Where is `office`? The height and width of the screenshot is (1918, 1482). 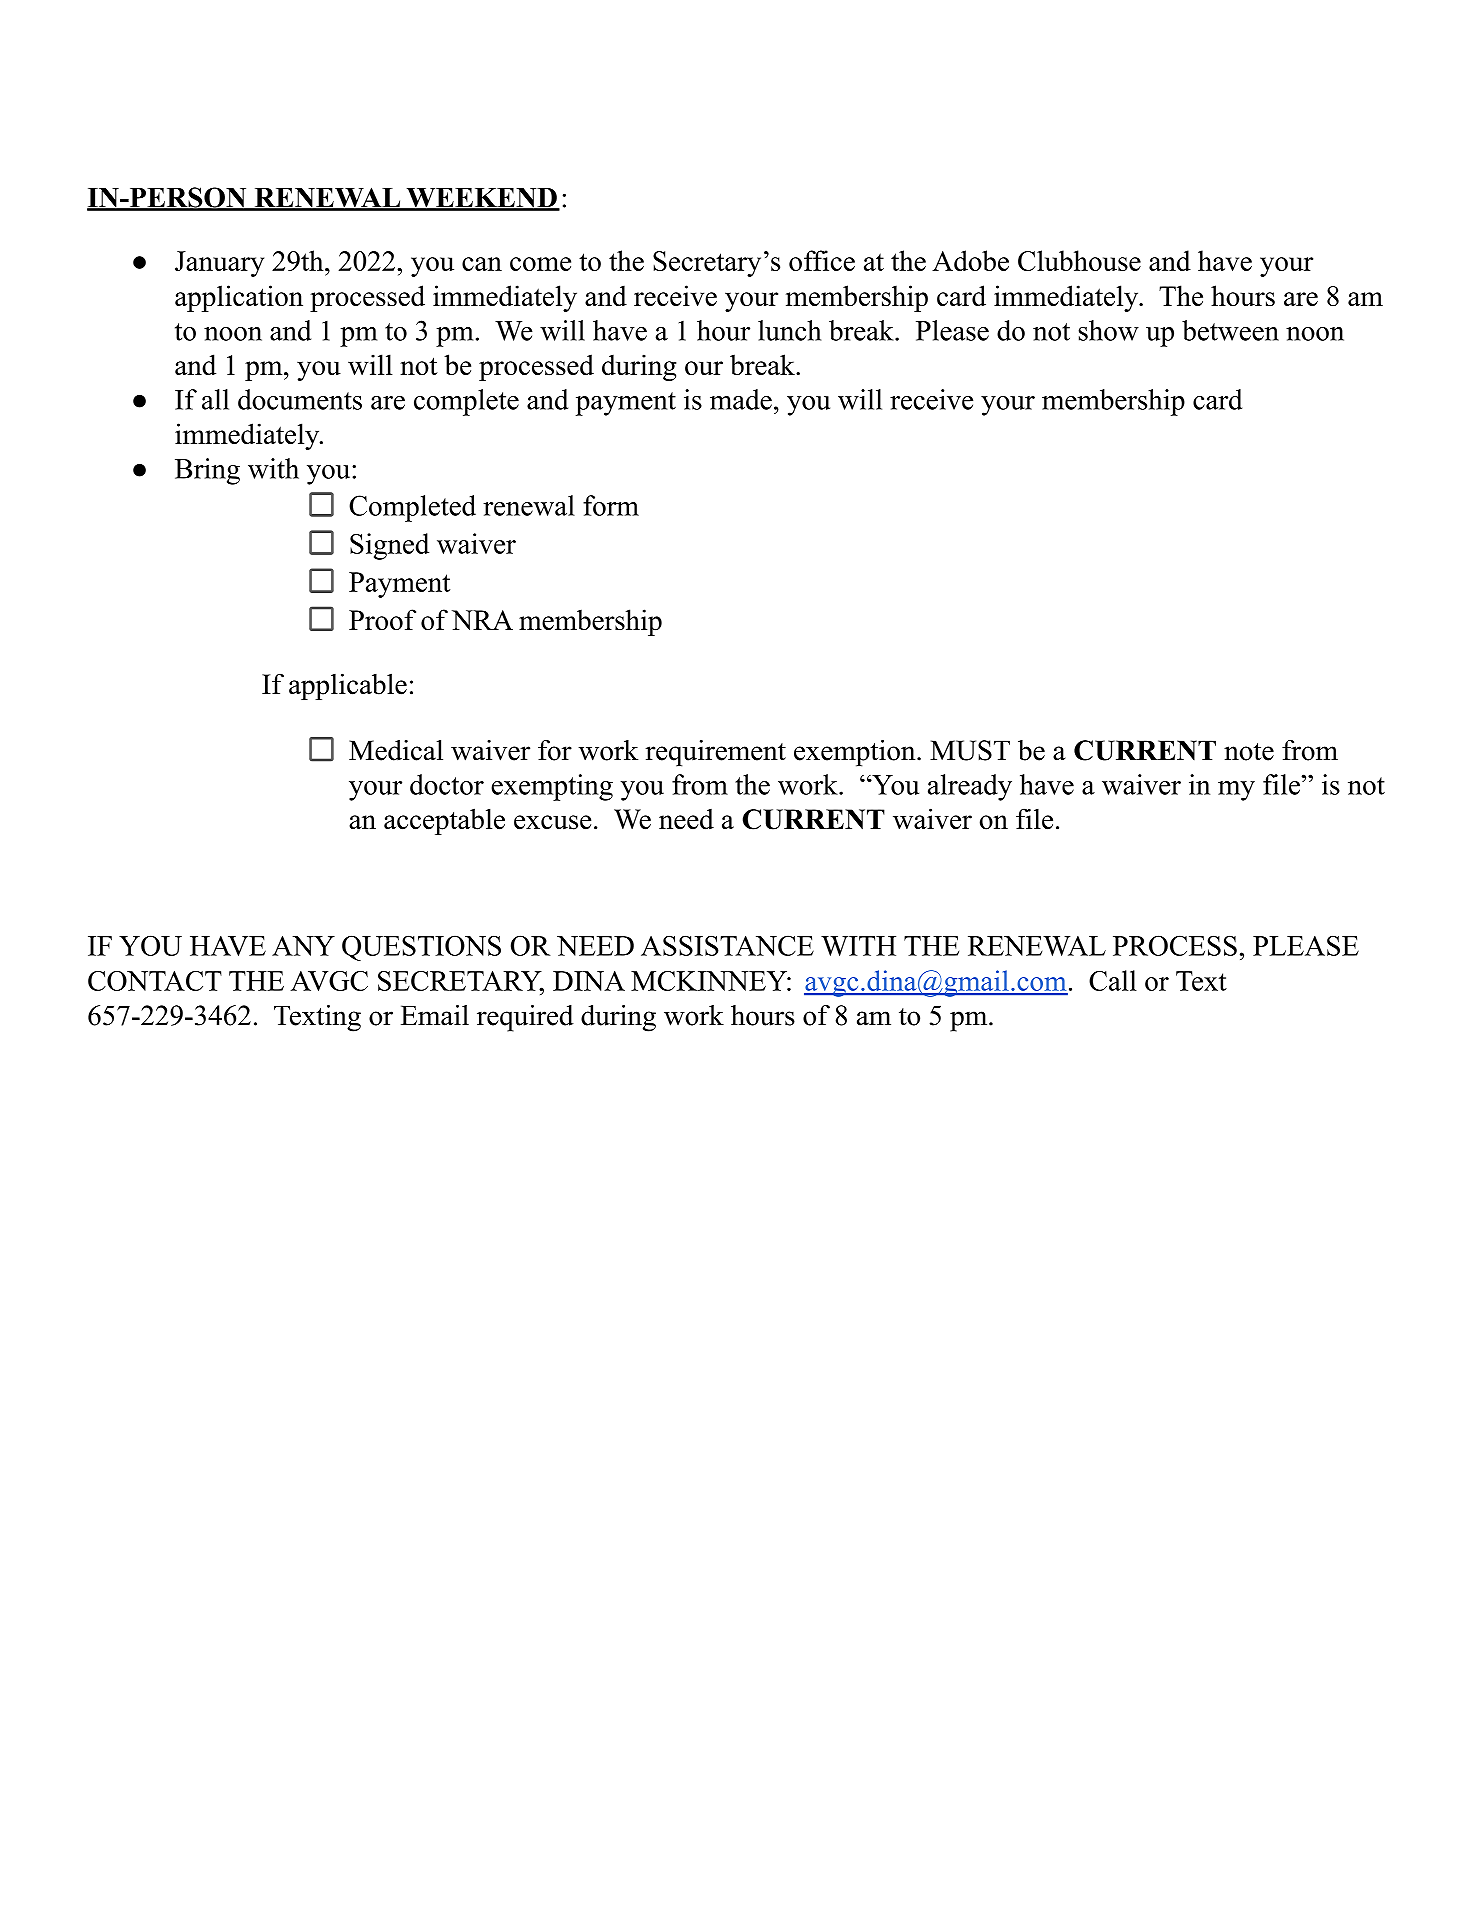
office is located at coordinates (822, 260).
